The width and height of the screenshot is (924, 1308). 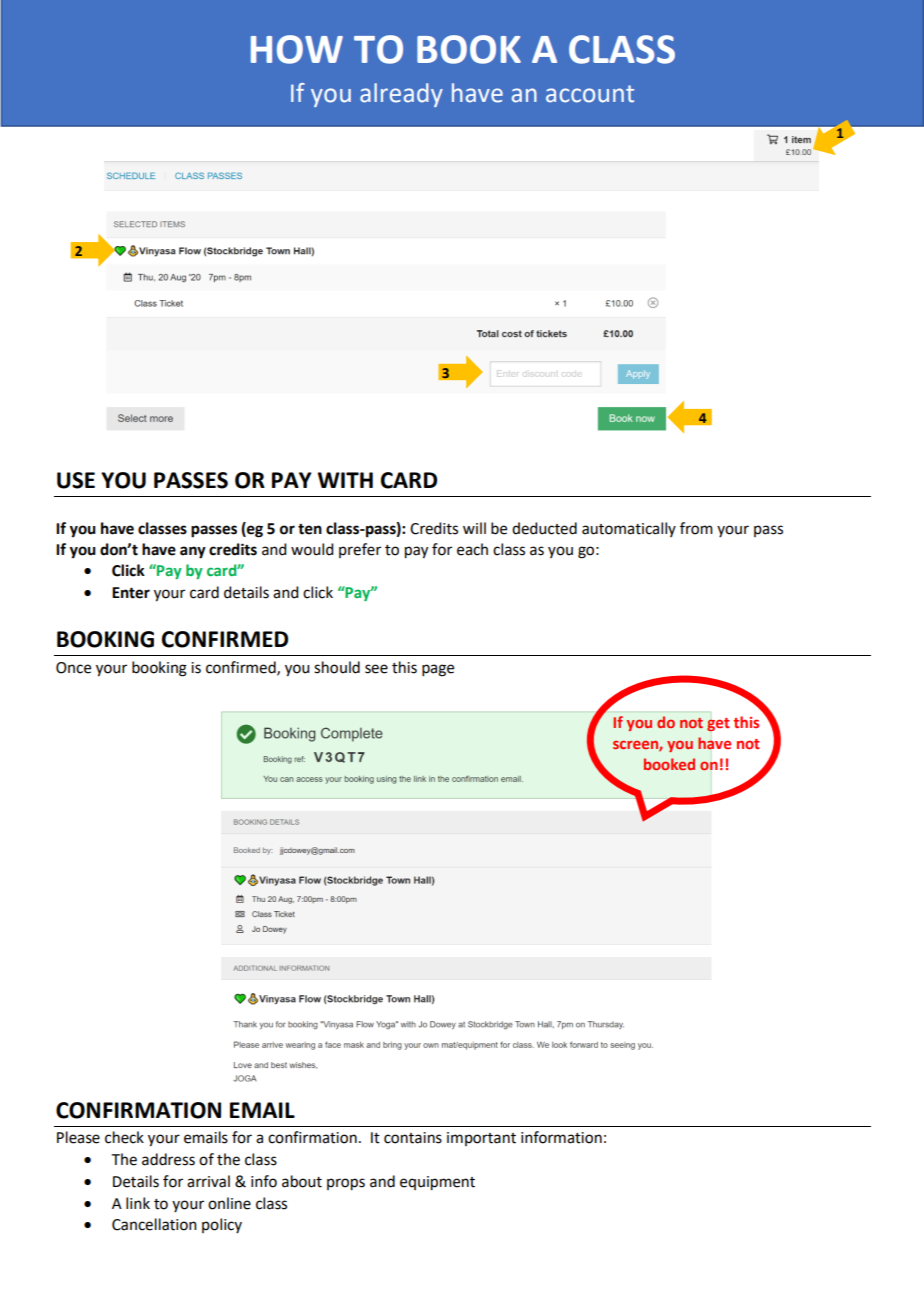 I want to click on link, so click(x=138, y=1203).
